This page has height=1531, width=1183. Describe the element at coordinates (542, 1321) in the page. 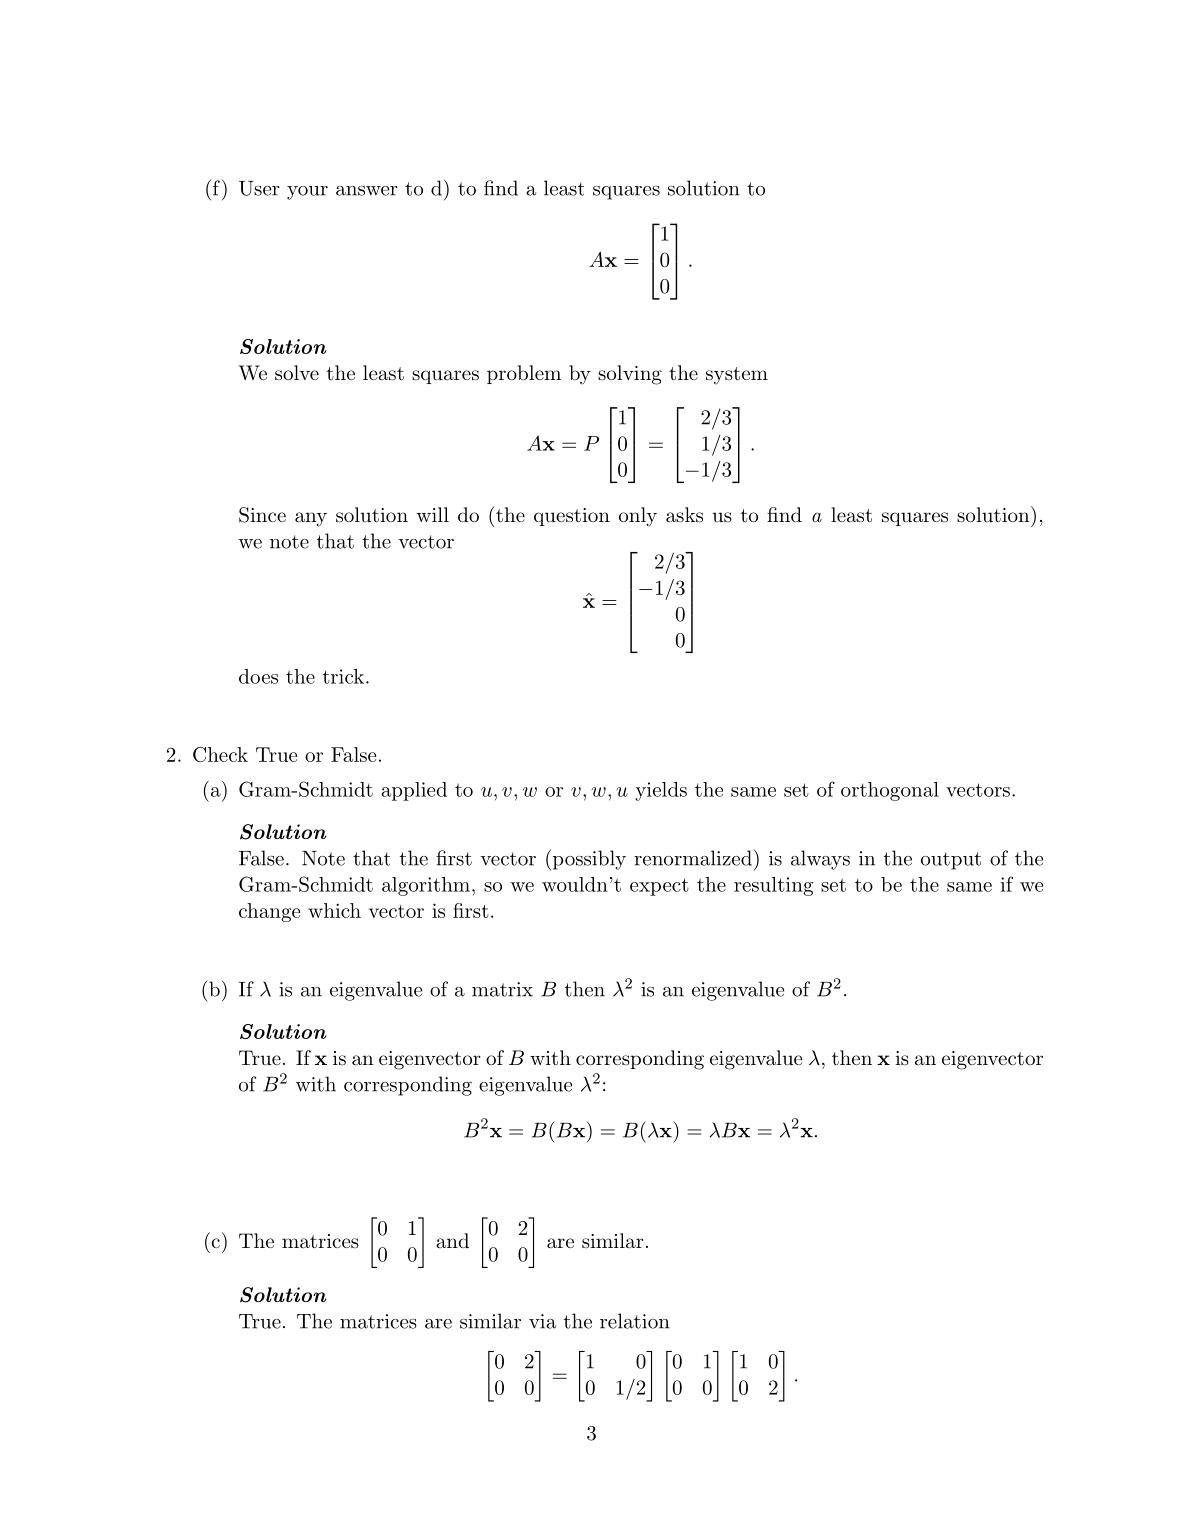

I see `via` at that location.
